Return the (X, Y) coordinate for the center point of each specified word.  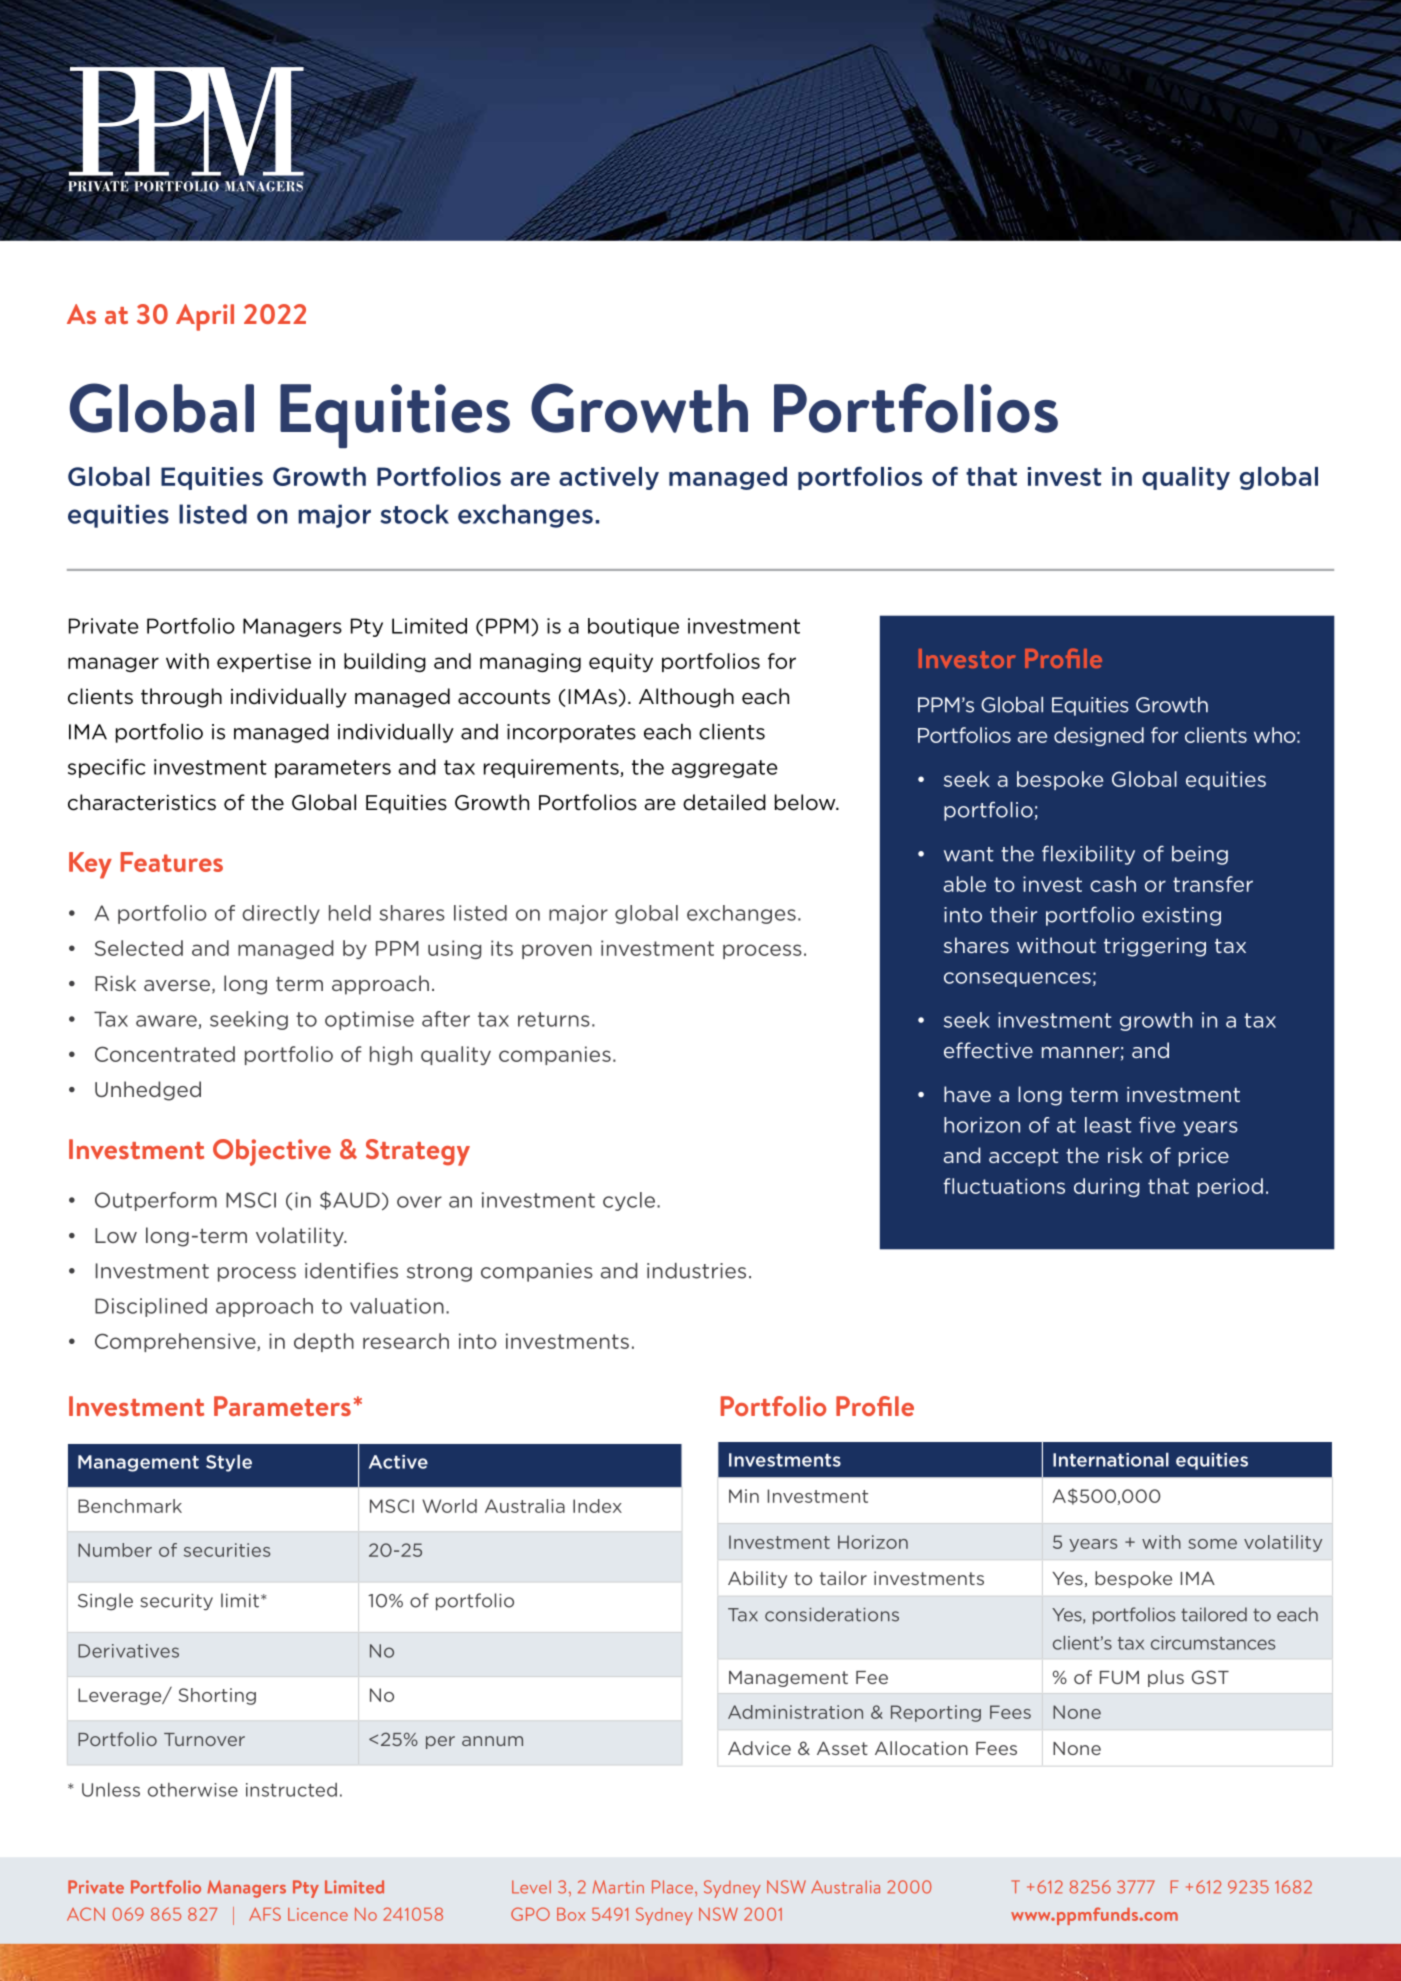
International (1111, 1459)
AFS (265, 1914)
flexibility (1088, 855)
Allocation (921, 1748)
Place (672, 1887)
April (205, 317)
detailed (724, 802)
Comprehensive (176, 1342)
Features (172, 862)
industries (696, 1271)
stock (414, 514)
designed (1099, 736)
